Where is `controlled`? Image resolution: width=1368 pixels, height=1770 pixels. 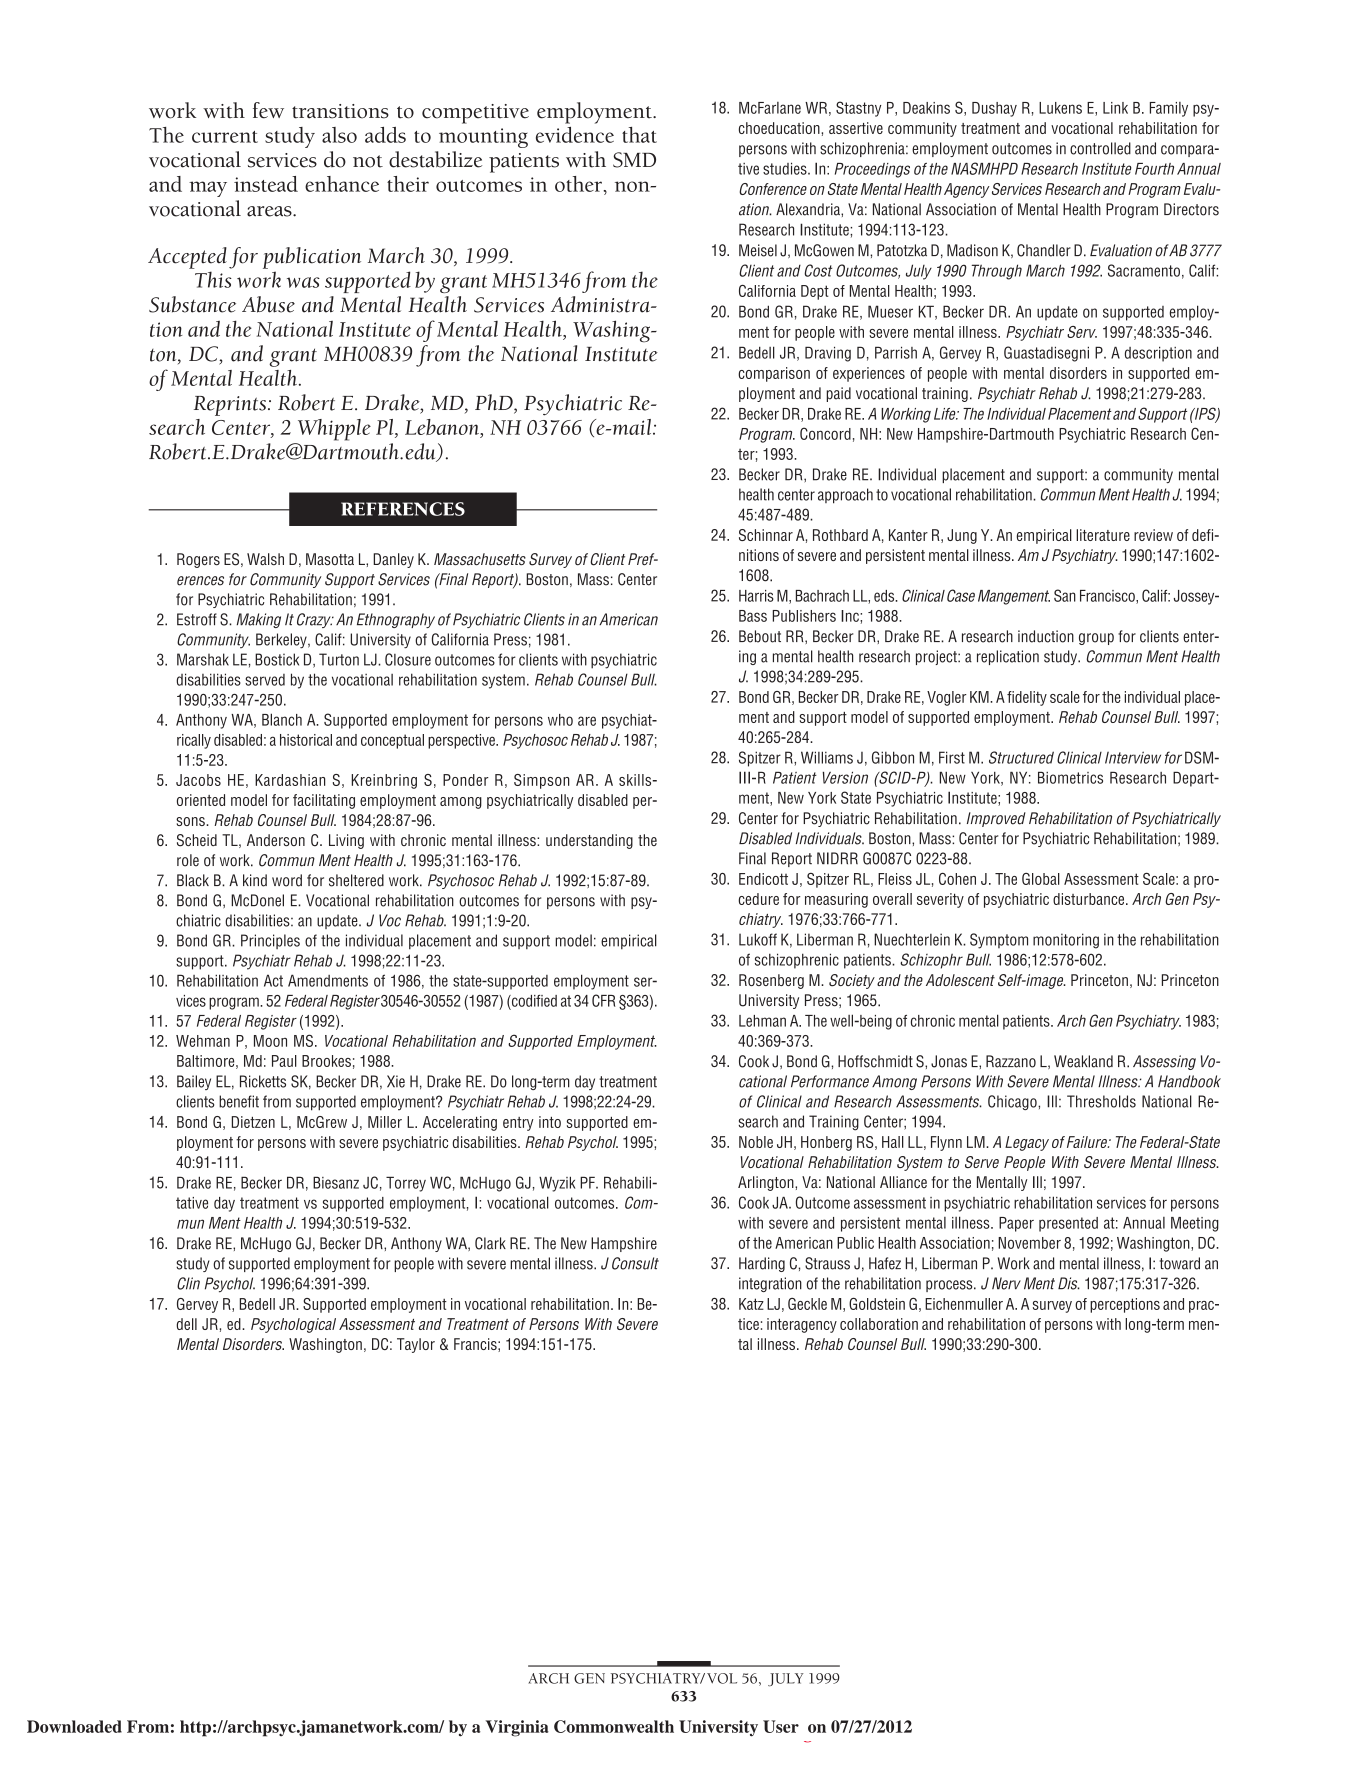 controlled is located at coordinates (1100, 148).
